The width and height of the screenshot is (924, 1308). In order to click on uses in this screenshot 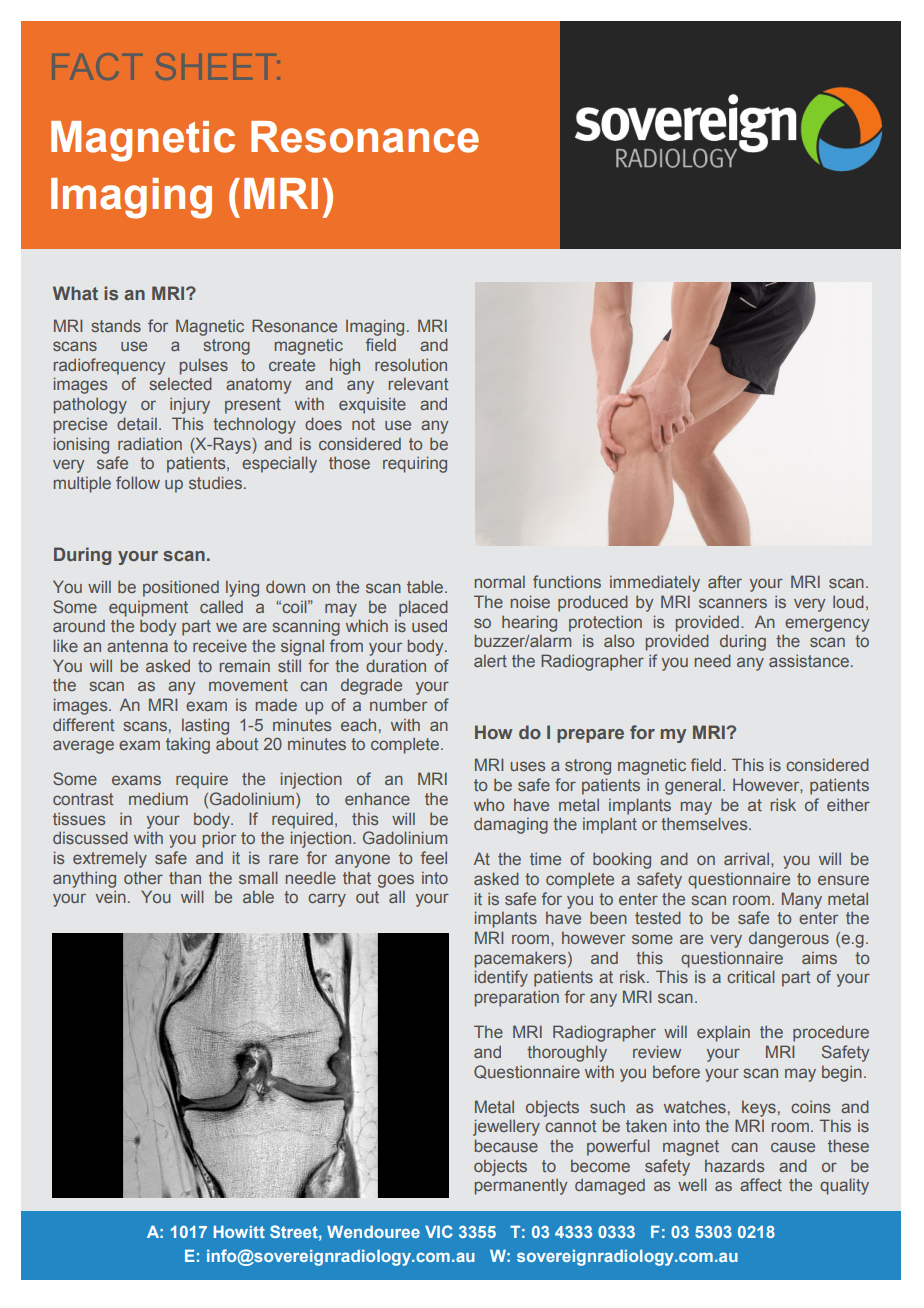, I will do `click(528, 766)`.
